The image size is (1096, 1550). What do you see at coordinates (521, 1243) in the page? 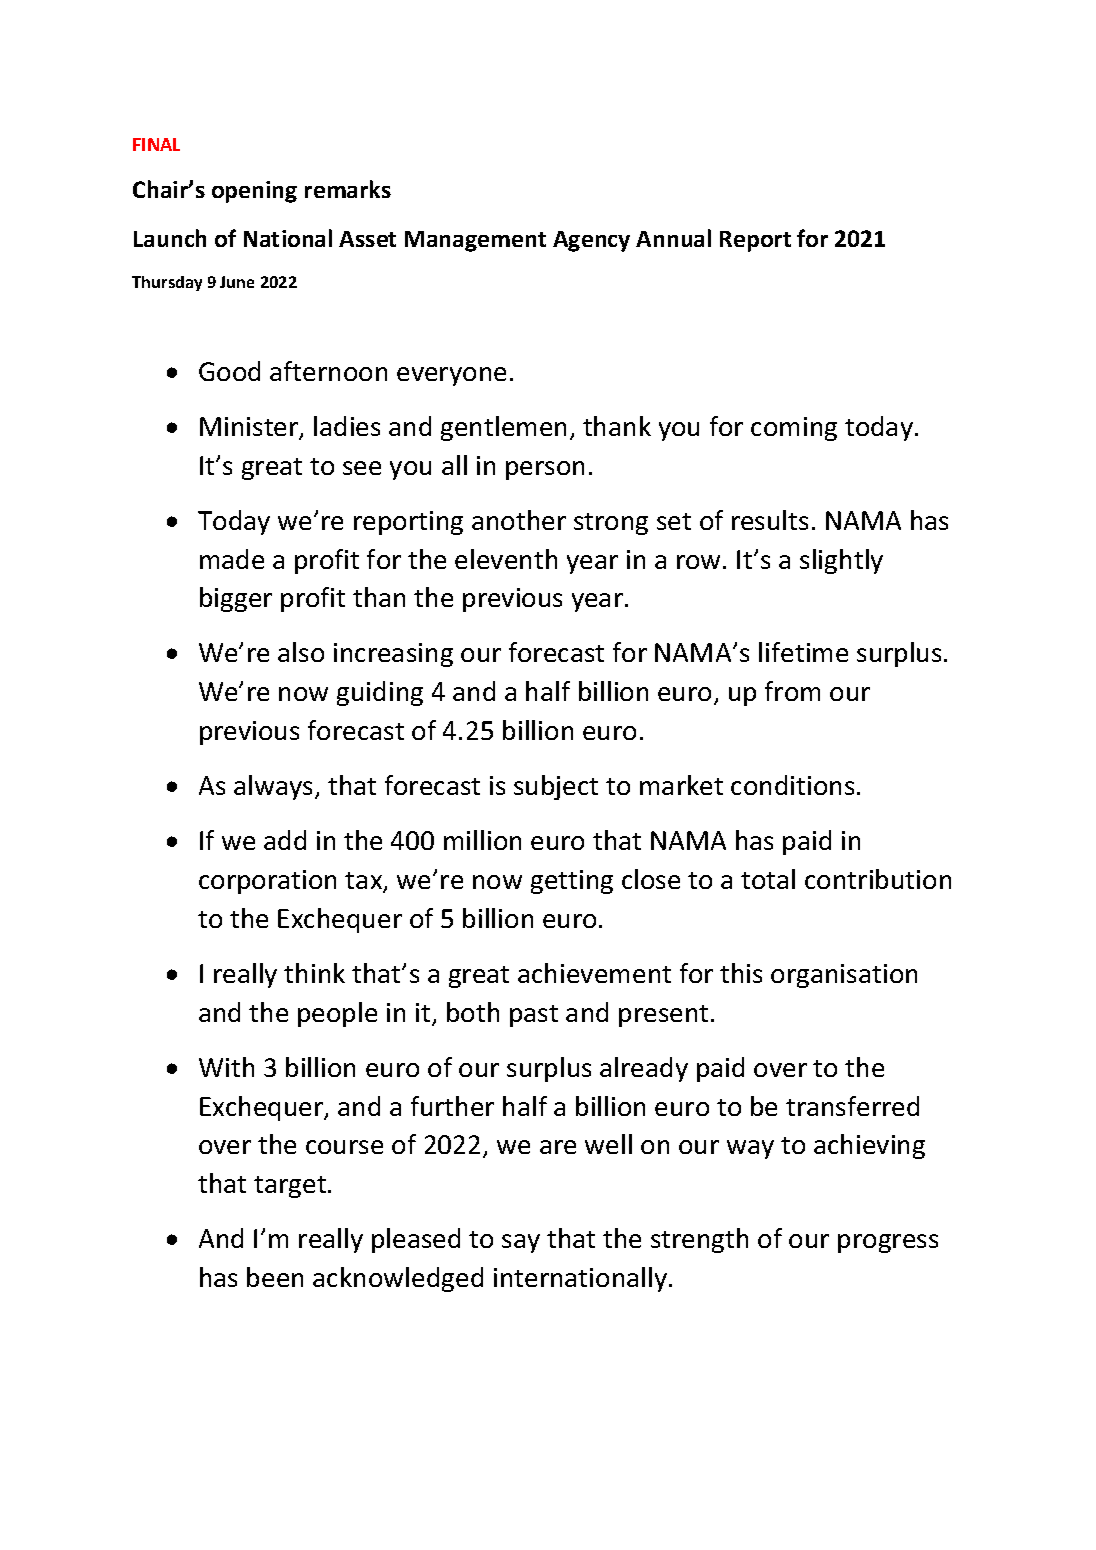
I see `say` at bounding box center [521, 1243].
